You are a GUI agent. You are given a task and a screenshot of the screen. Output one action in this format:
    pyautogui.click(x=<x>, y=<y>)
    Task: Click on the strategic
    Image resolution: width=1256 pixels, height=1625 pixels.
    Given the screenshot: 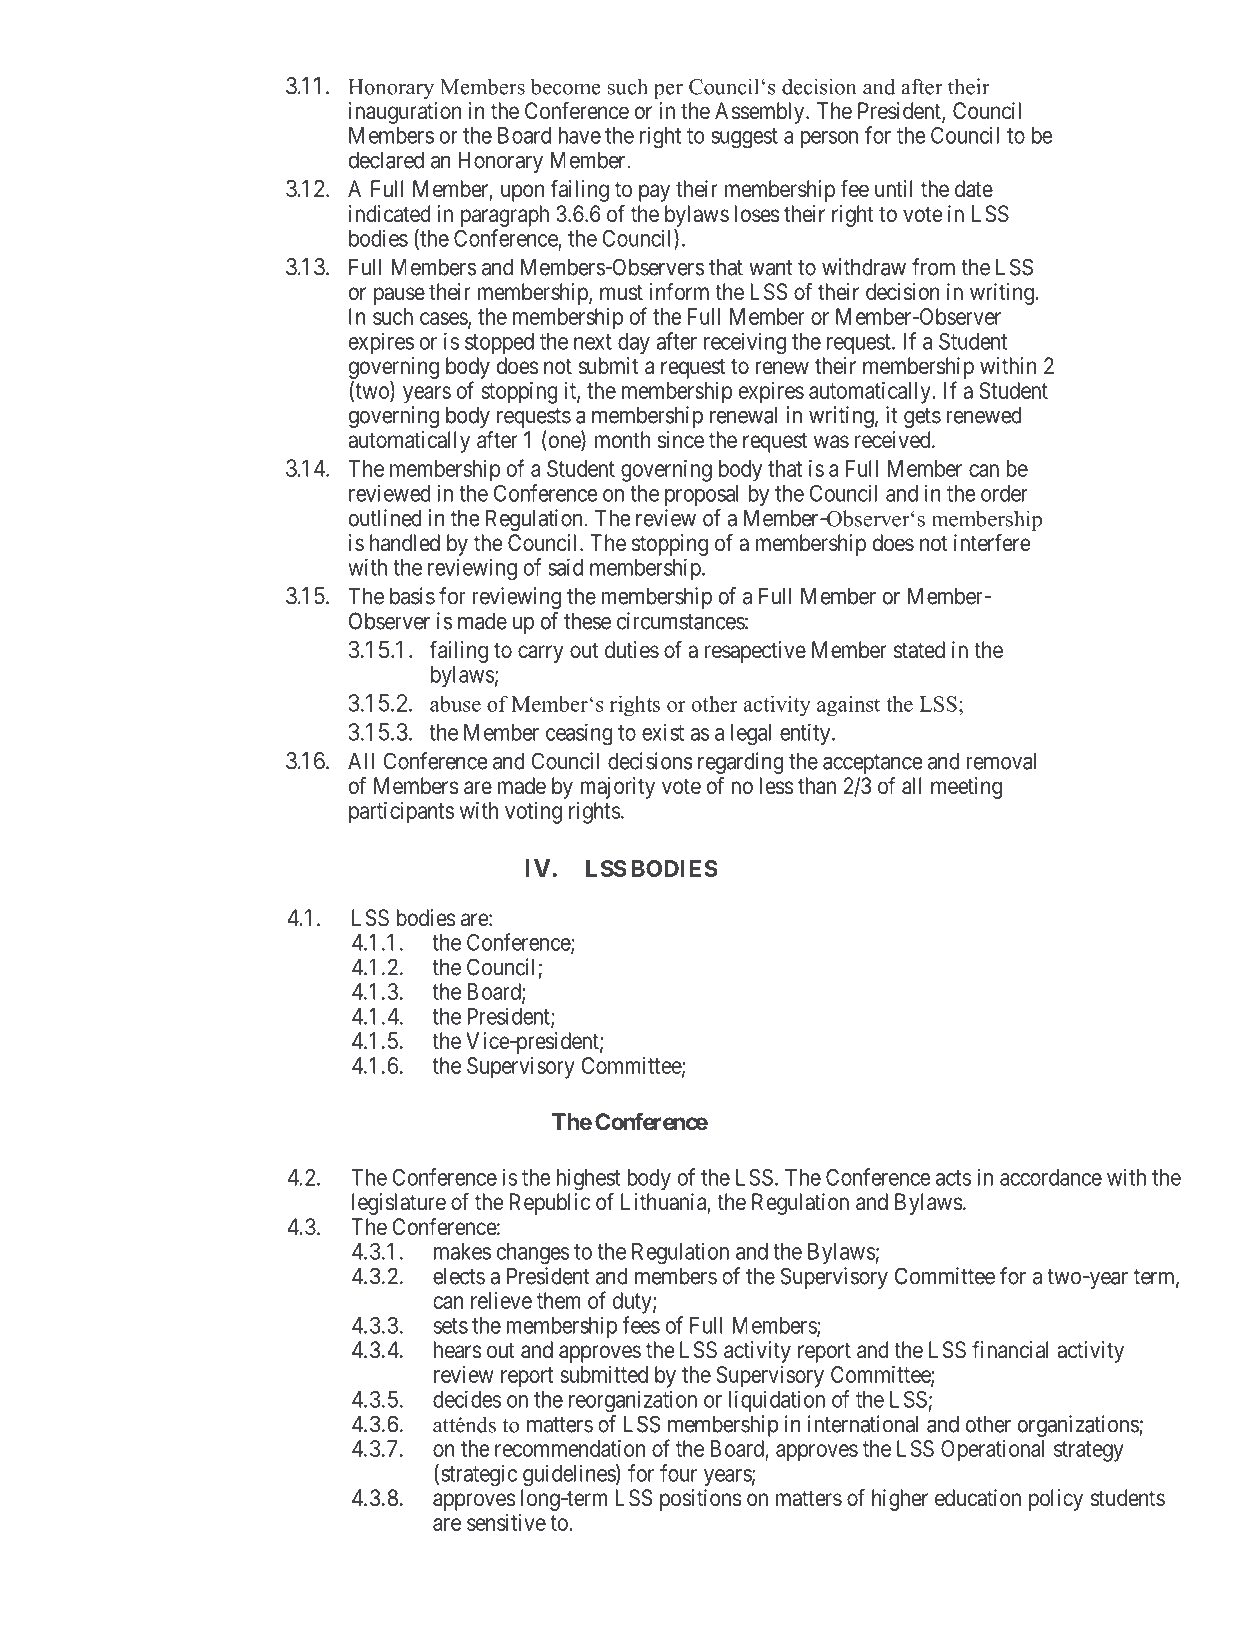 What is the action you would take?
    pyautogui.click(x=479, y=1475)
